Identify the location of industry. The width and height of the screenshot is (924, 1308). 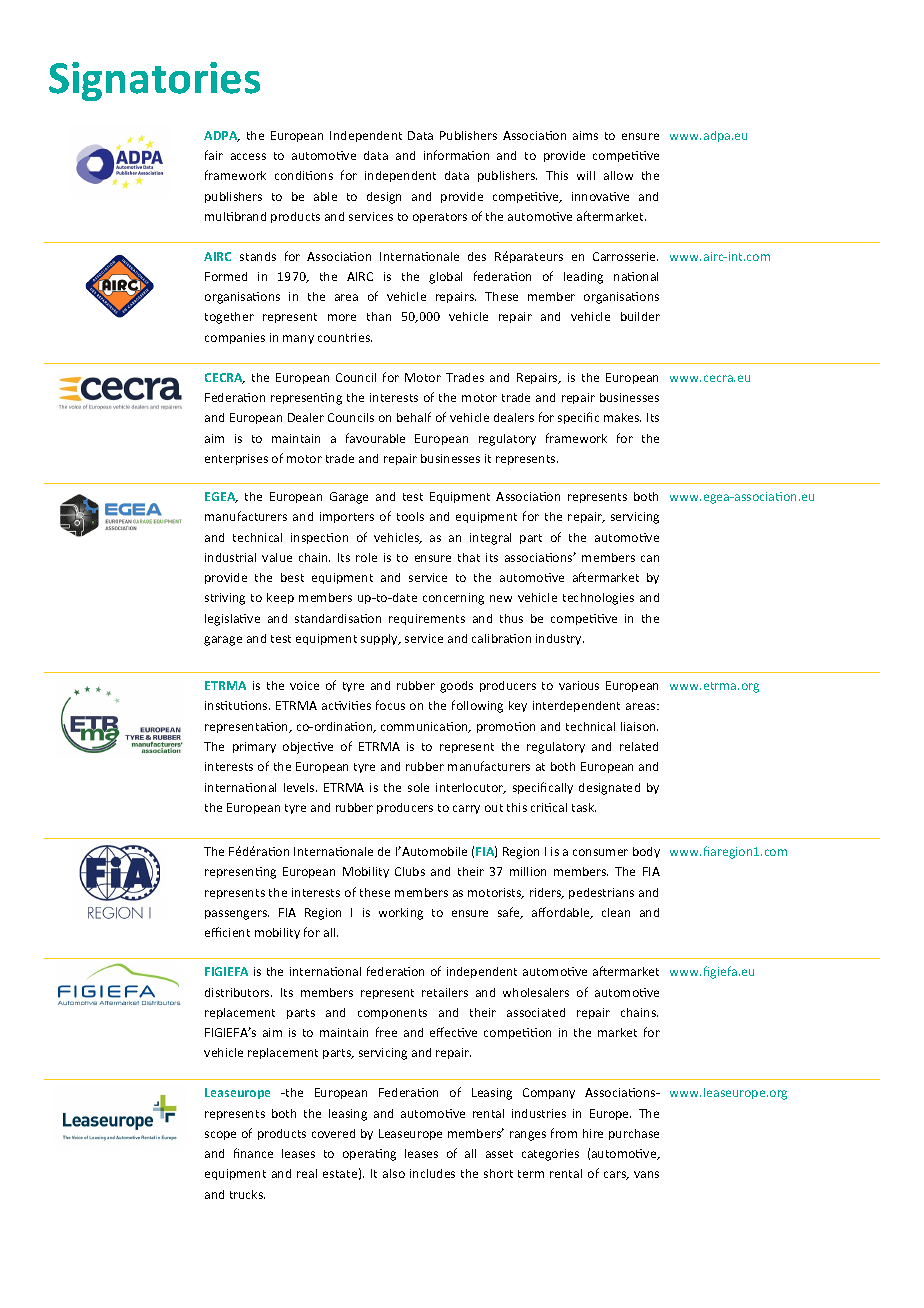
(560, 639).
